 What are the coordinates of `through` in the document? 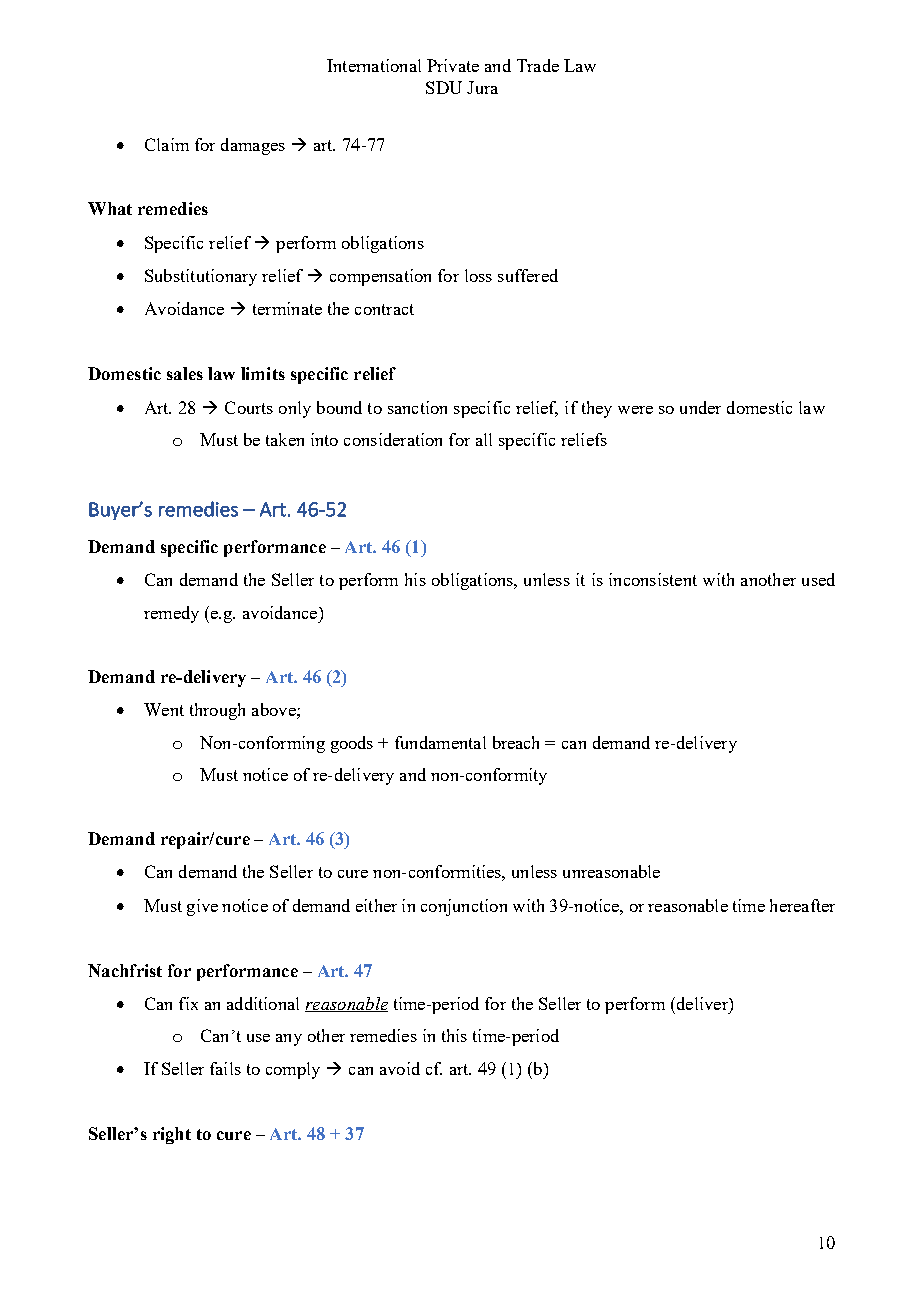 It's located at (217, 711).
